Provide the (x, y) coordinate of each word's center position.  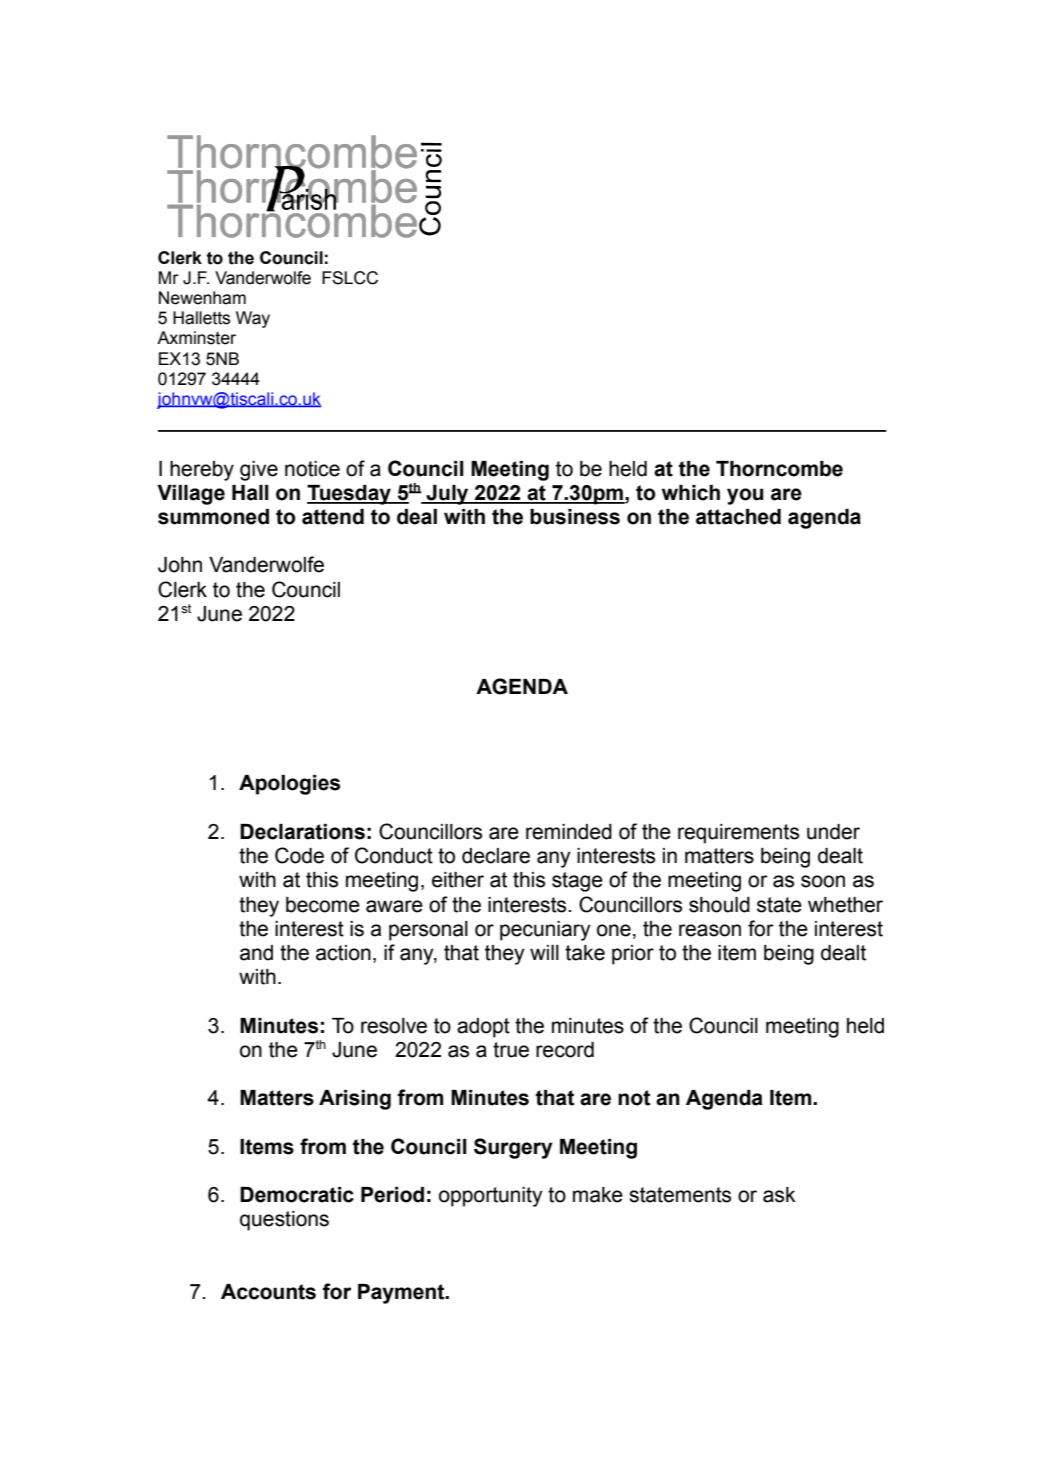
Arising (355, 1100)
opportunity (491, 1197)
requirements (738, 834)
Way (253, 319)
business (575, 517)
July (447, 495)
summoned (213, 517)
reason (710, 930)
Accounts (268, 1292)
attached (738, 517)
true (511, 1050)
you (745, 496)
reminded (569, 832)
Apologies (289, 785)
